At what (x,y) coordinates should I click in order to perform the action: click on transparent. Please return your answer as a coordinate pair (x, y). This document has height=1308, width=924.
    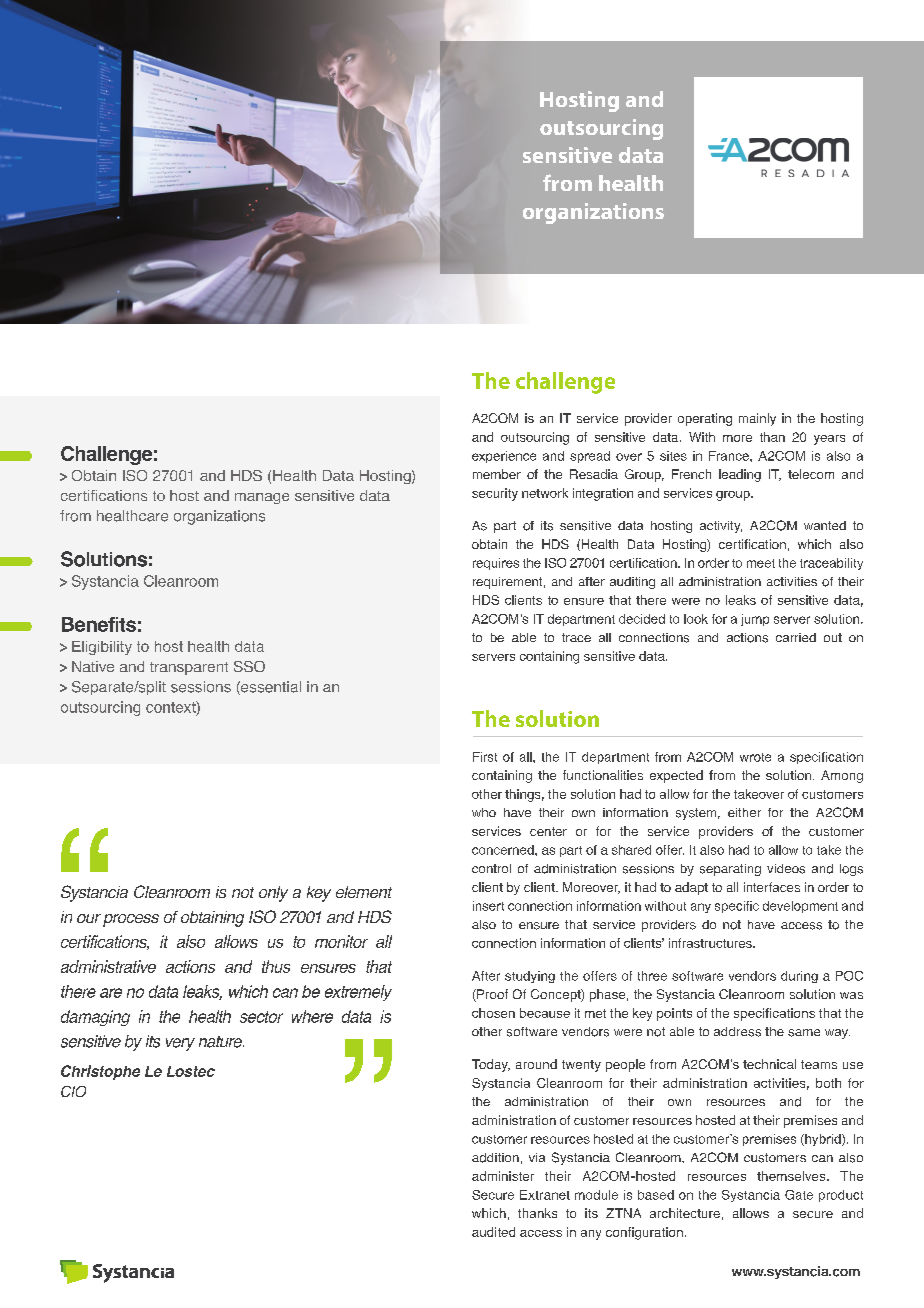
    Looking at the image, I should click on (189, 668).
